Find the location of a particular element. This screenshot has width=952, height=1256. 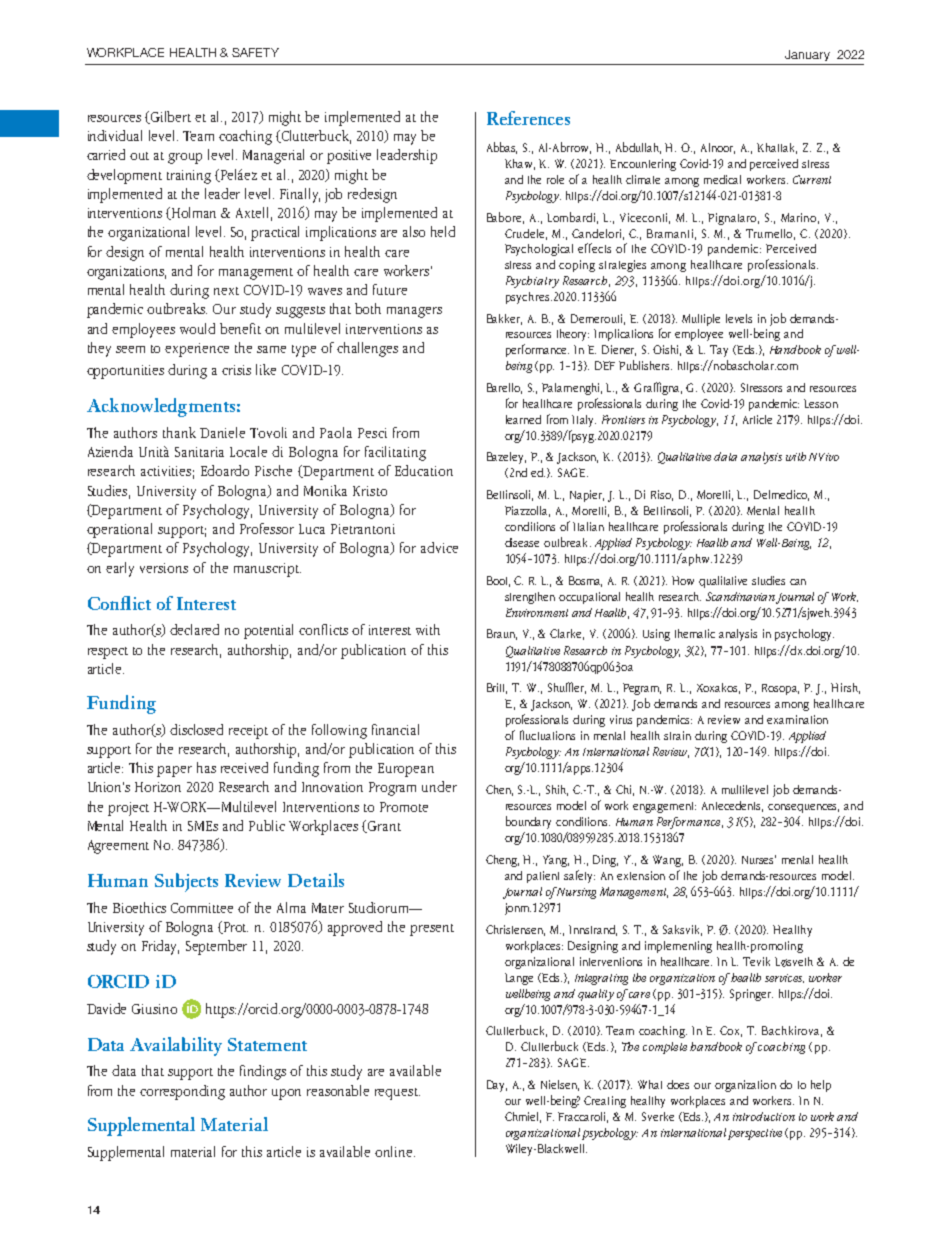

Antecedents is located at coordinates (732, 806).
